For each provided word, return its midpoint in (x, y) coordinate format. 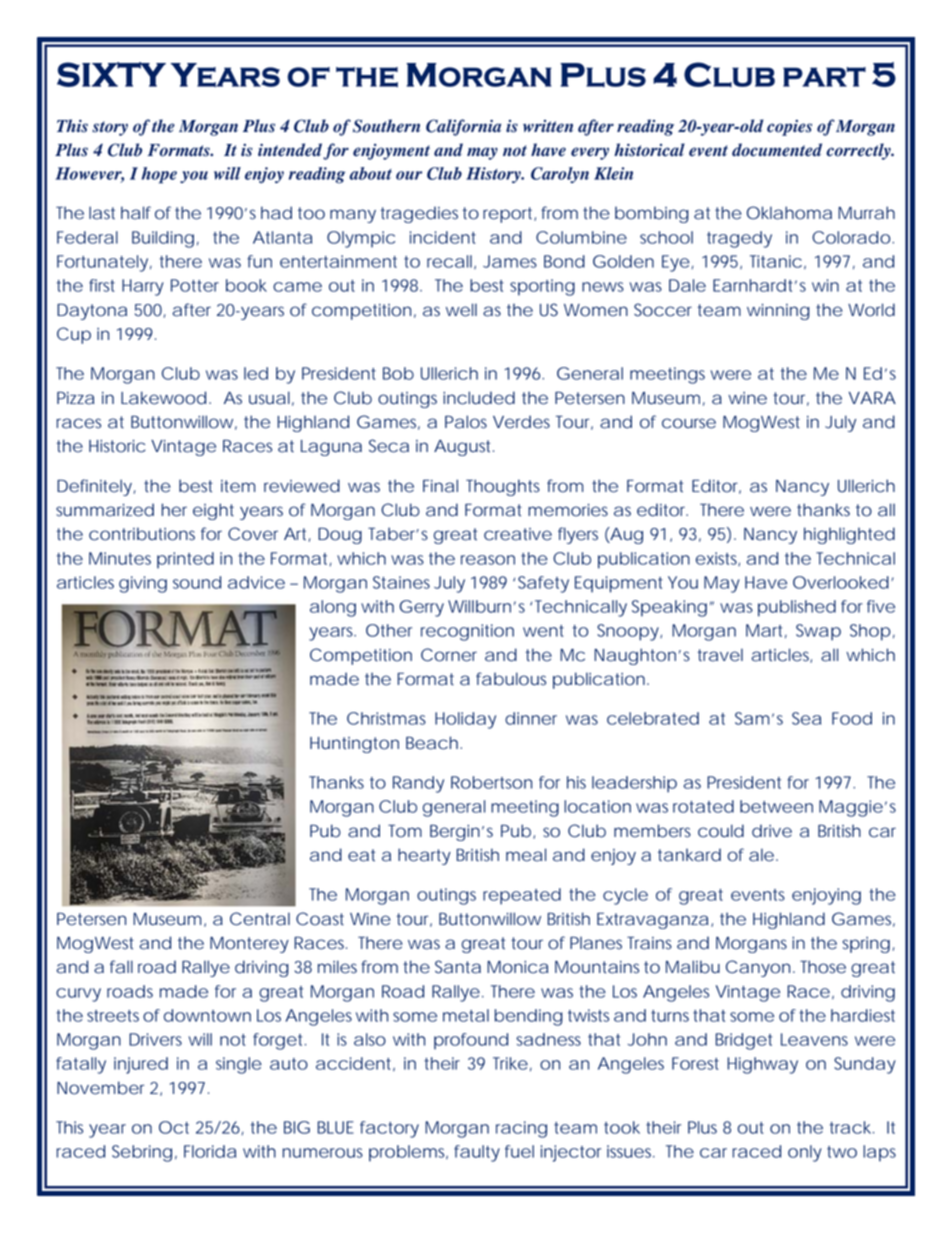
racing (521, 1129)
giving (143, 584)
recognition (467, 632)
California (463, 127)
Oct (174, 1127)
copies (789, 128)
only (805, 1153)
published (797, 608)
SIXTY (111, 74)
